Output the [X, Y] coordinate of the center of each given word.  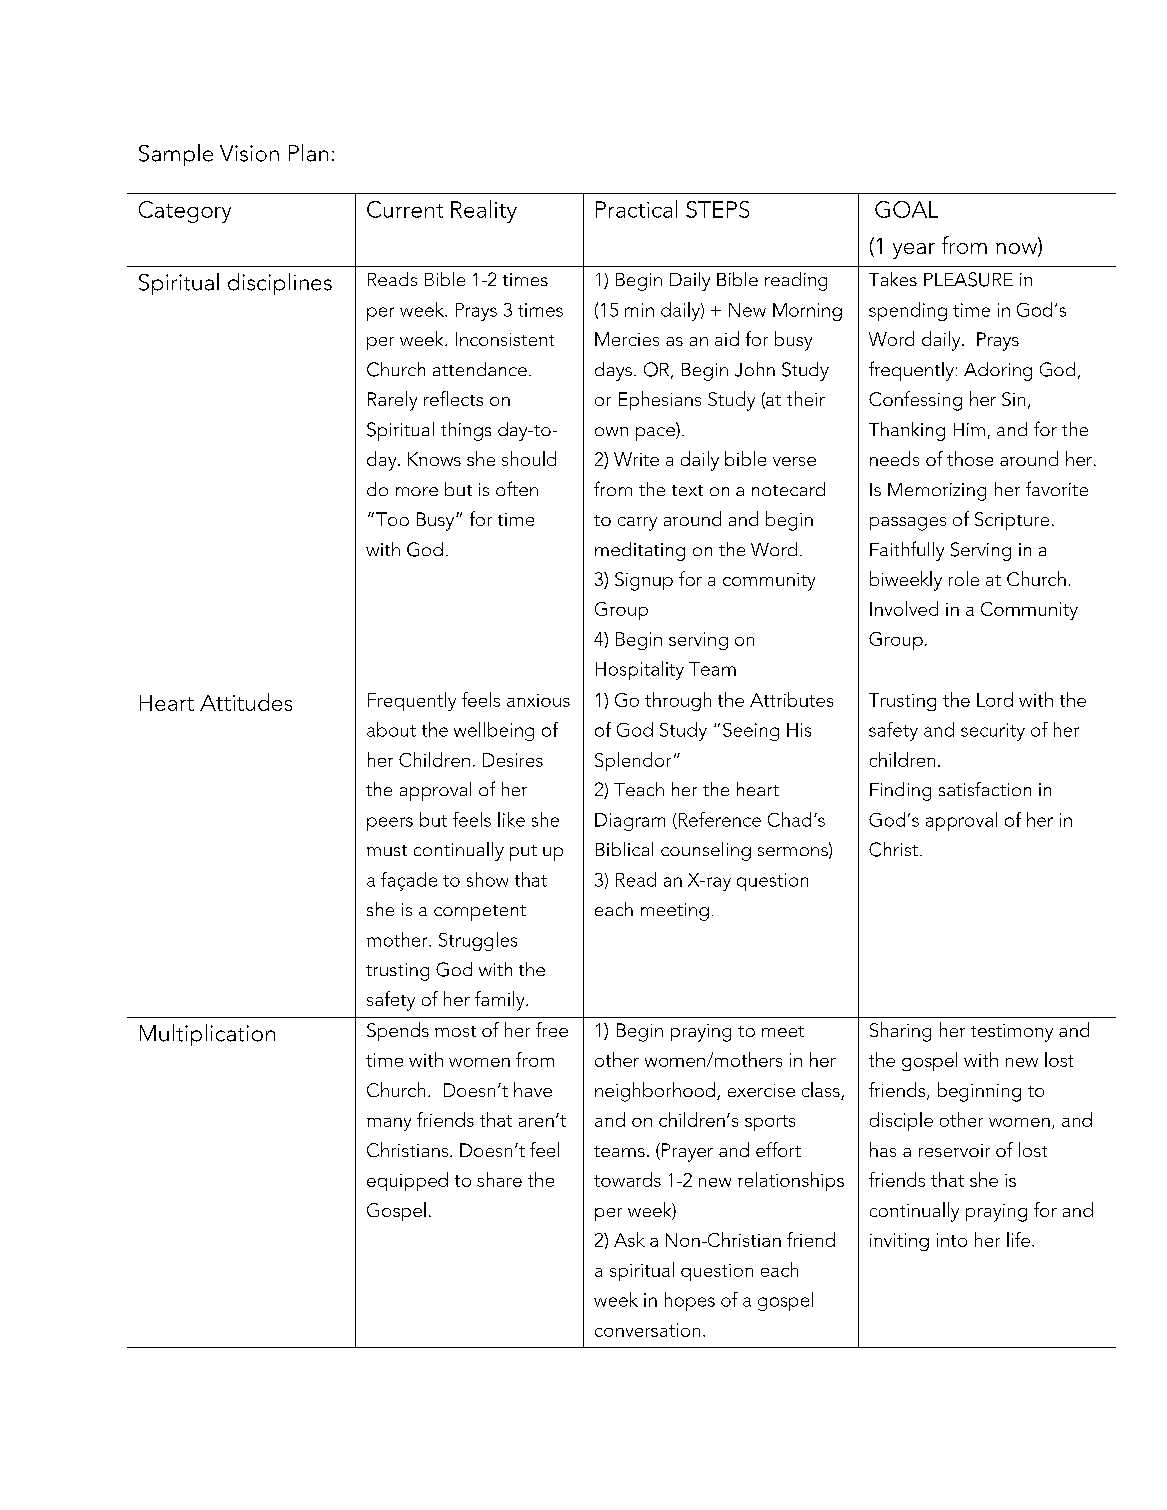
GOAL [906, 209]
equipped [407, 1181]
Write [636, 459]
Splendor [633, 761]
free [552, 1029]
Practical [636, 209]
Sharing [900, 1032]
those [970, 458]
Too [392, 519]
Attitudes [246, 702]
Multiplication [207, 1035]
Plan [308, 153]
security [993, 732]
